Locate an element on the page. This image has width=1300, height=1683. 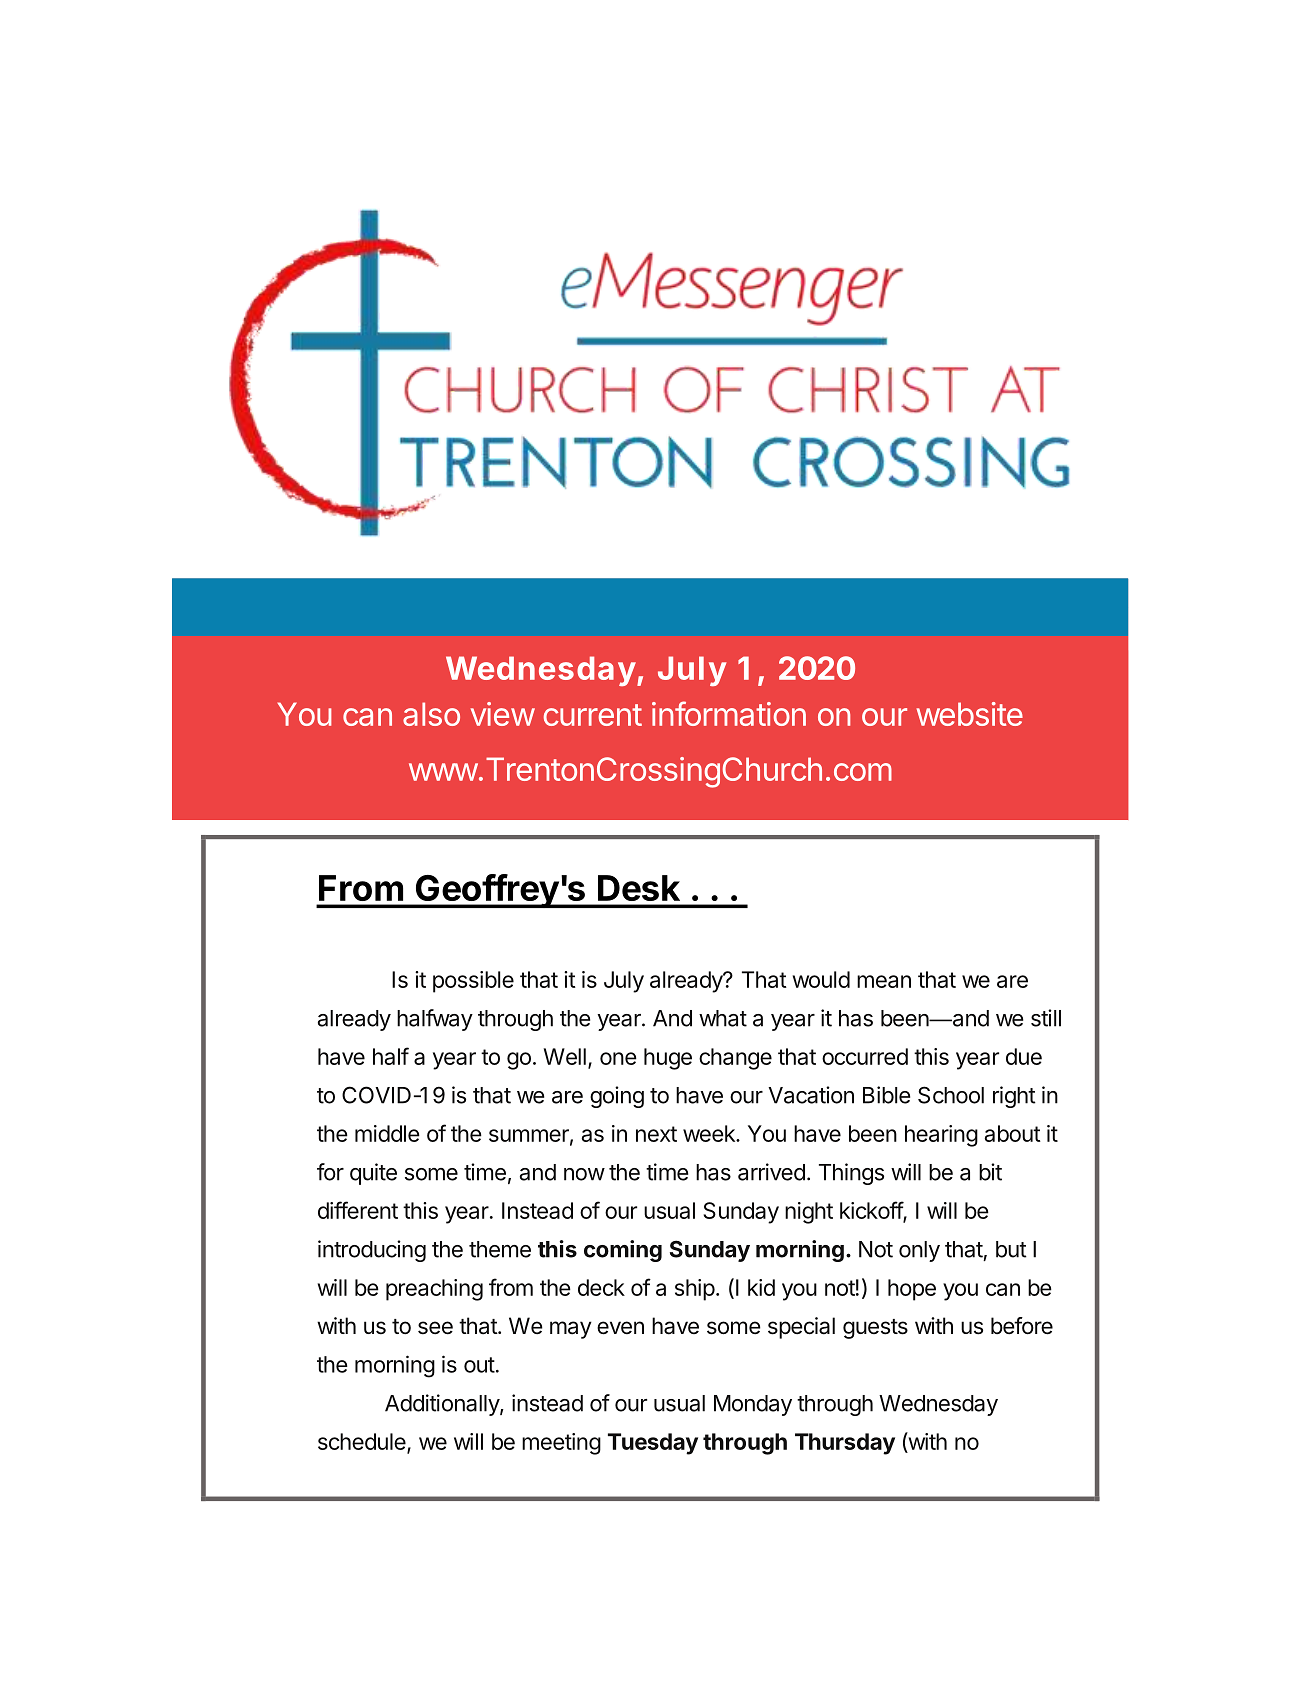
would is located at coordinates (821, 979).
